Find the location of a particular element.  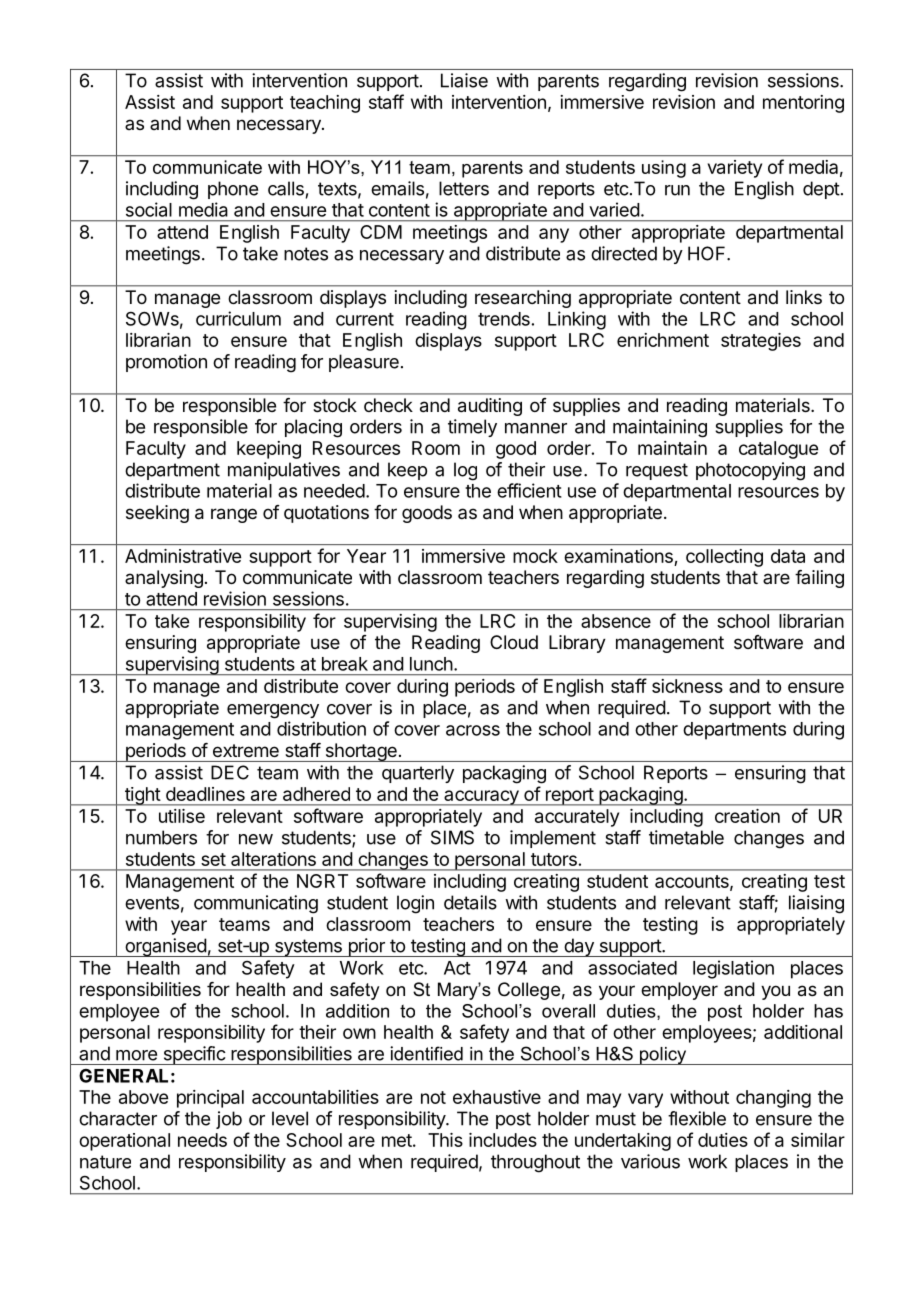

phone is located at coordinates (233, 190).
